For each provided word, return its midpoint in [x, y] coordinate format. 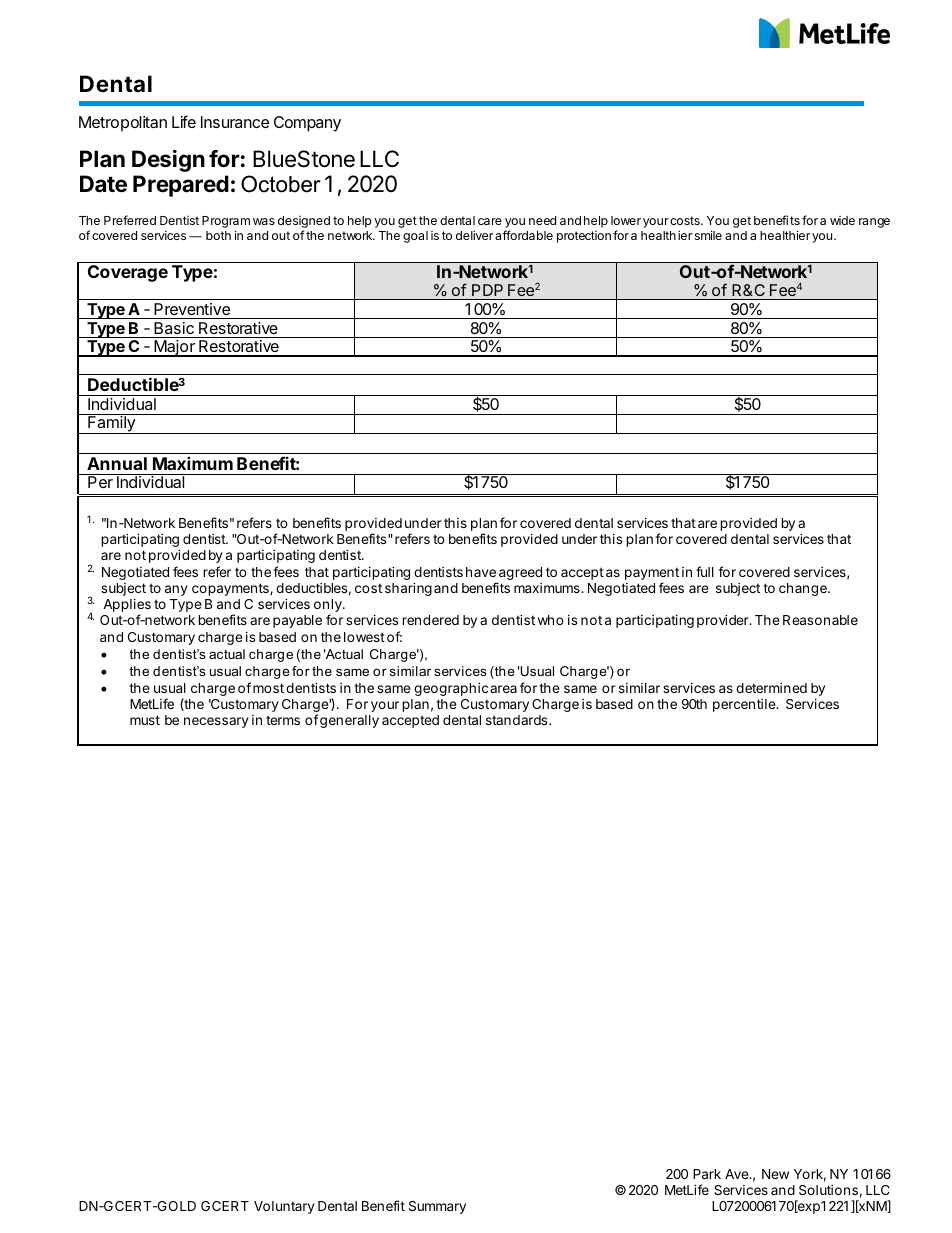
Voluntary [284, 1207]
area [503, 689]
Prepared [181, 186]
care [490, 221]
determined [771, 688]
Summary [437, 1207]
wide [842, 220]
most [268, 688]
